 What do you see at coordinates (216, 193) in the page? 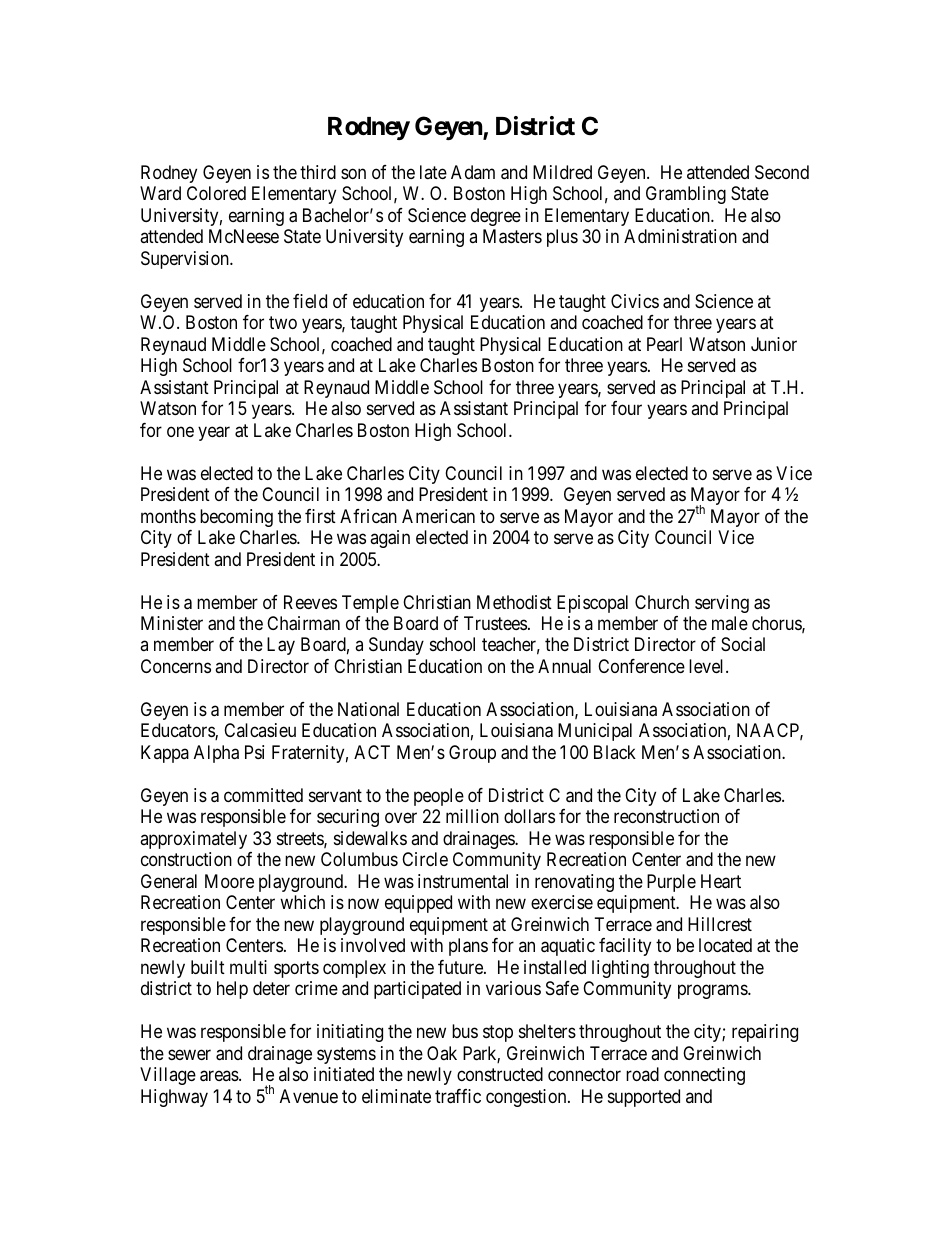
I see `Colored` at bounding box center [216, 193].
